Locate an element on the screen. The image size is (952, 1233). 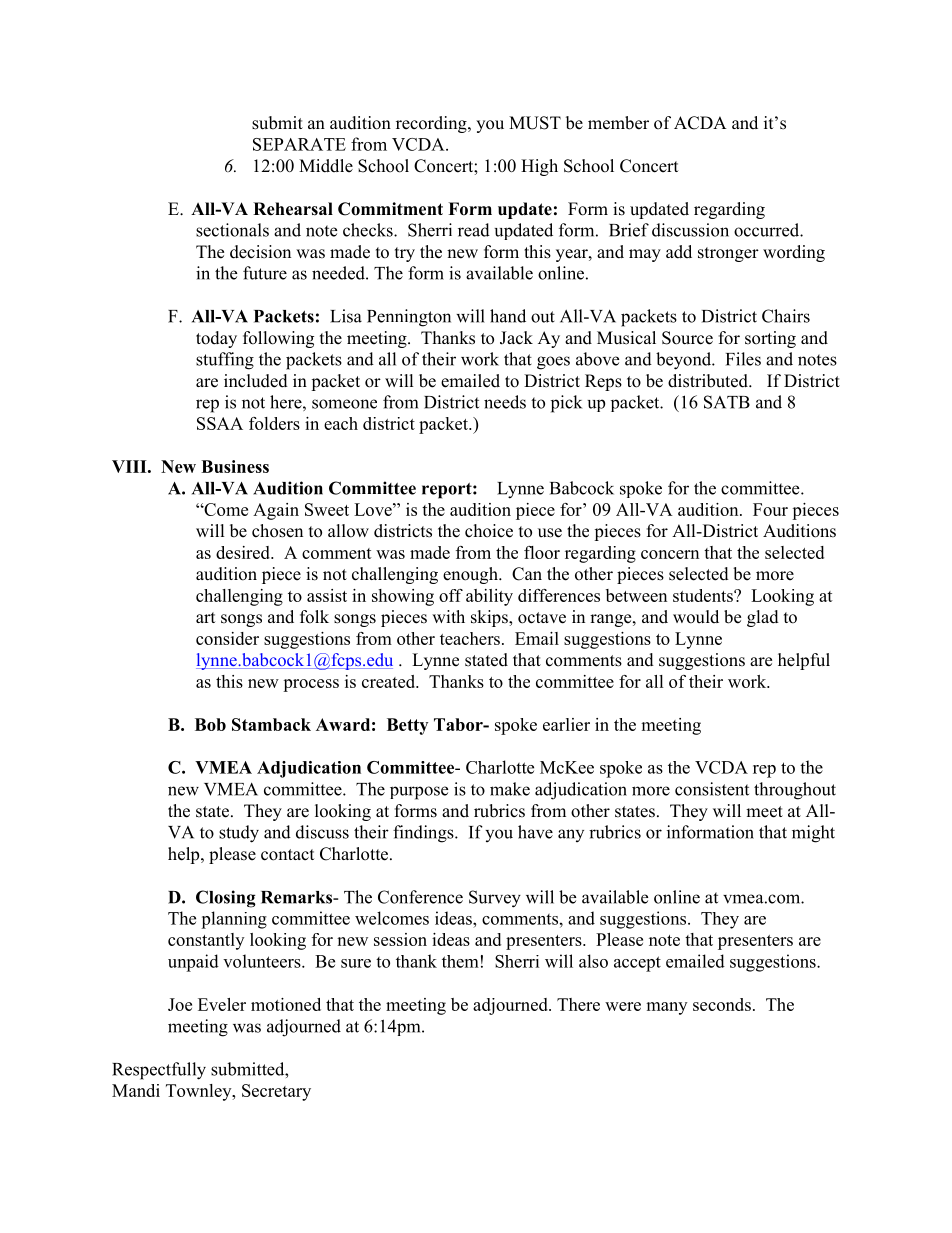
SEPARATE is located at coordinates (299, 144).
